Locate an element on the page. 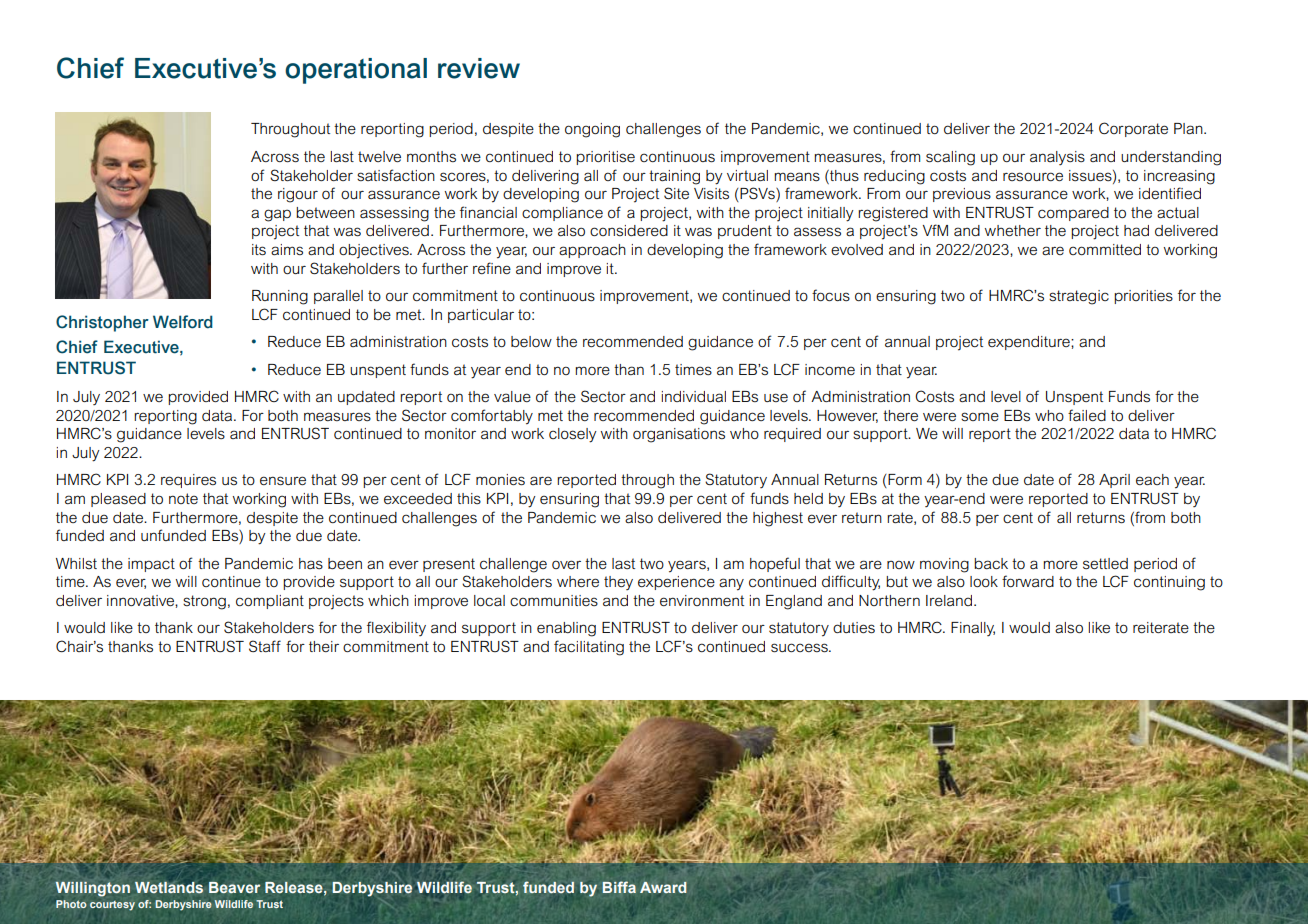 The width and height of the page is (1308, 924). Beaver is located at coordinates (234, 888).
